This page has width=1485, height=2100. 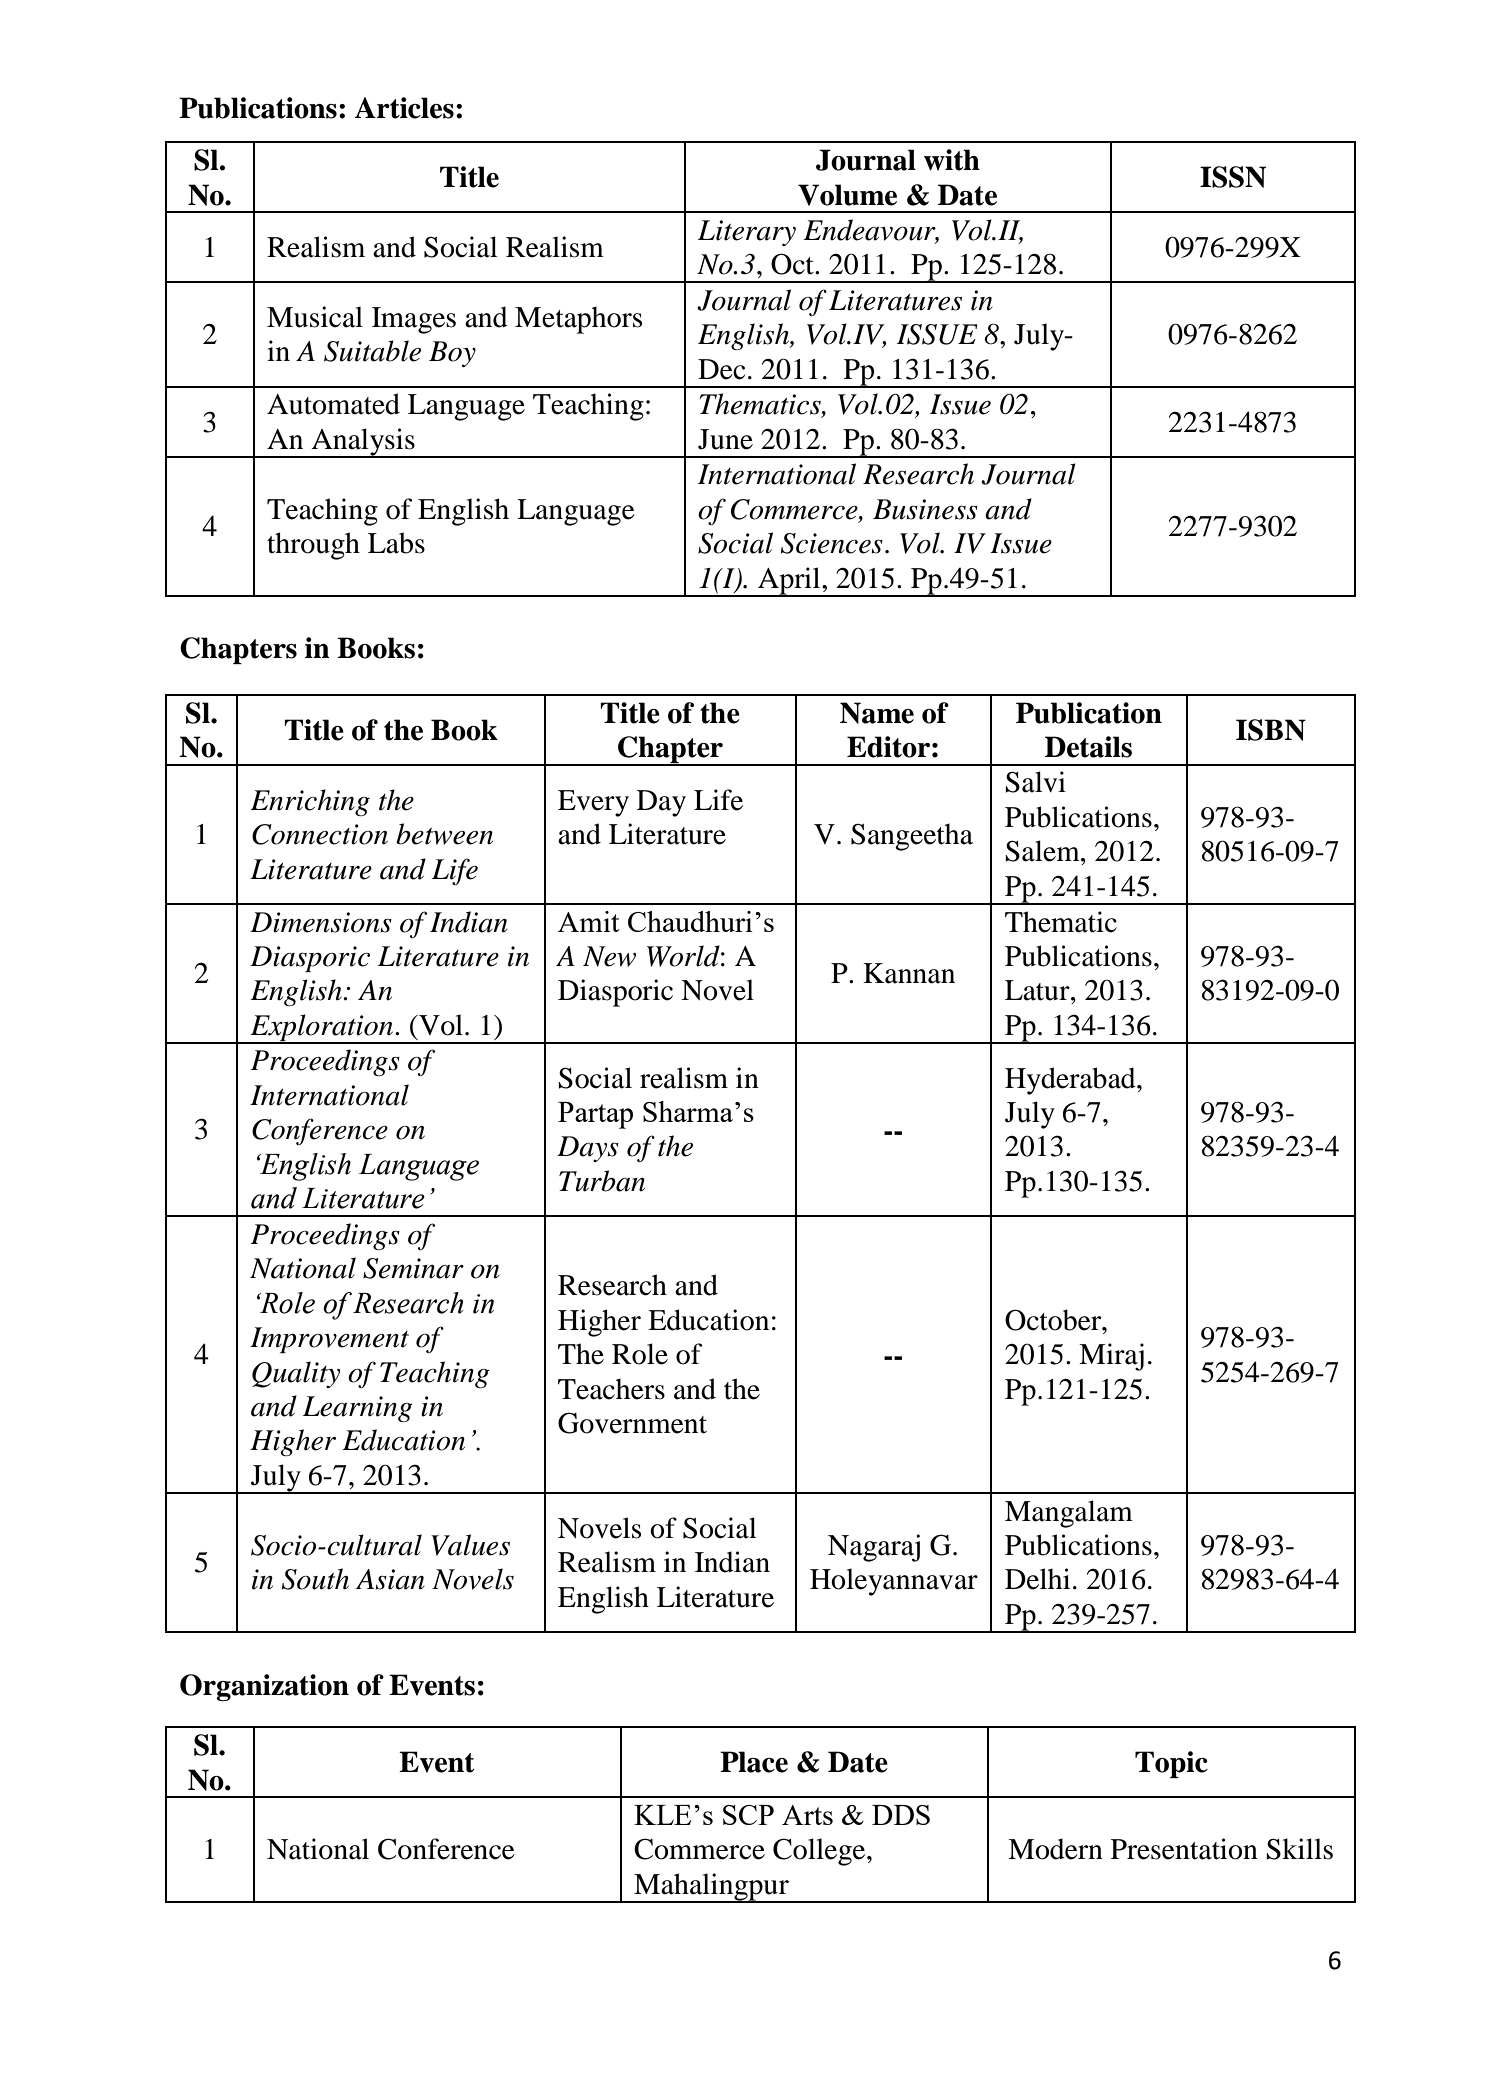 I want to click on Volume, so click(x=847, y=195).
